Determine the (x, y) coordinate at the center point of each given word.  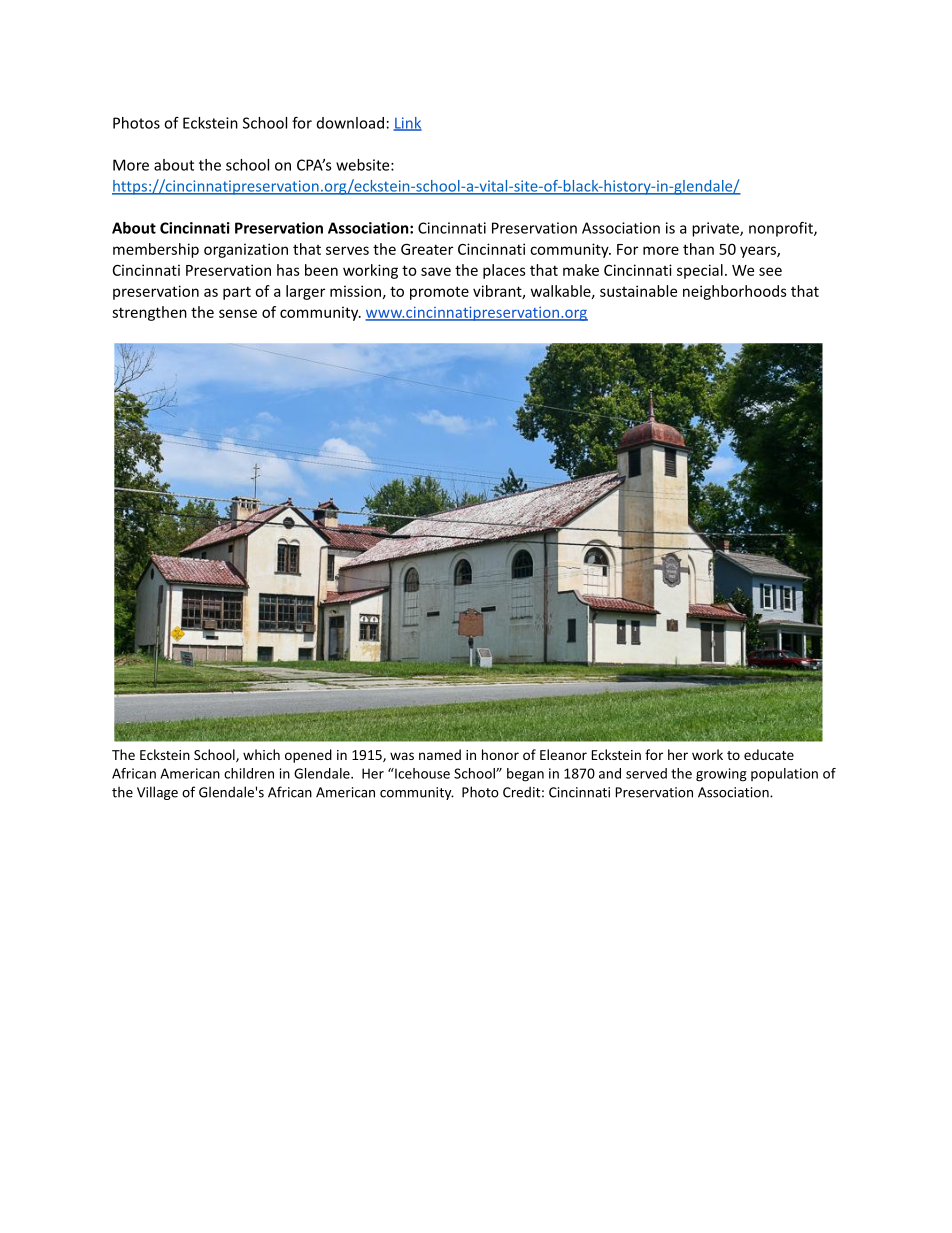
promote (439, 293)
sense (238, 313)
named (440, 754)
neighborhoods (735, 292)
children (249, 773)
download (350, 123)
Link (407, 124)
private (716, 229)
